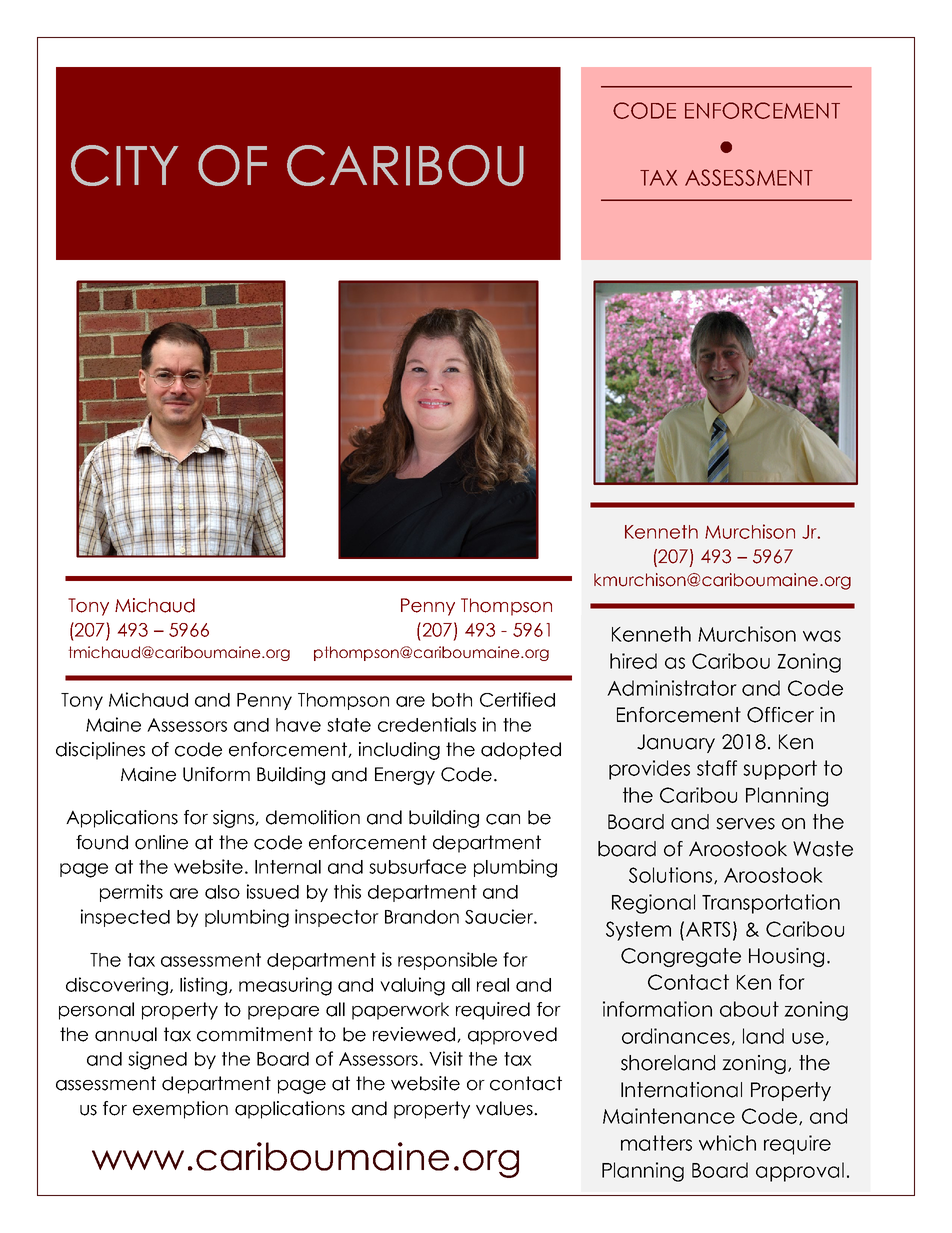  I want to click on January, so click(676, 743).
